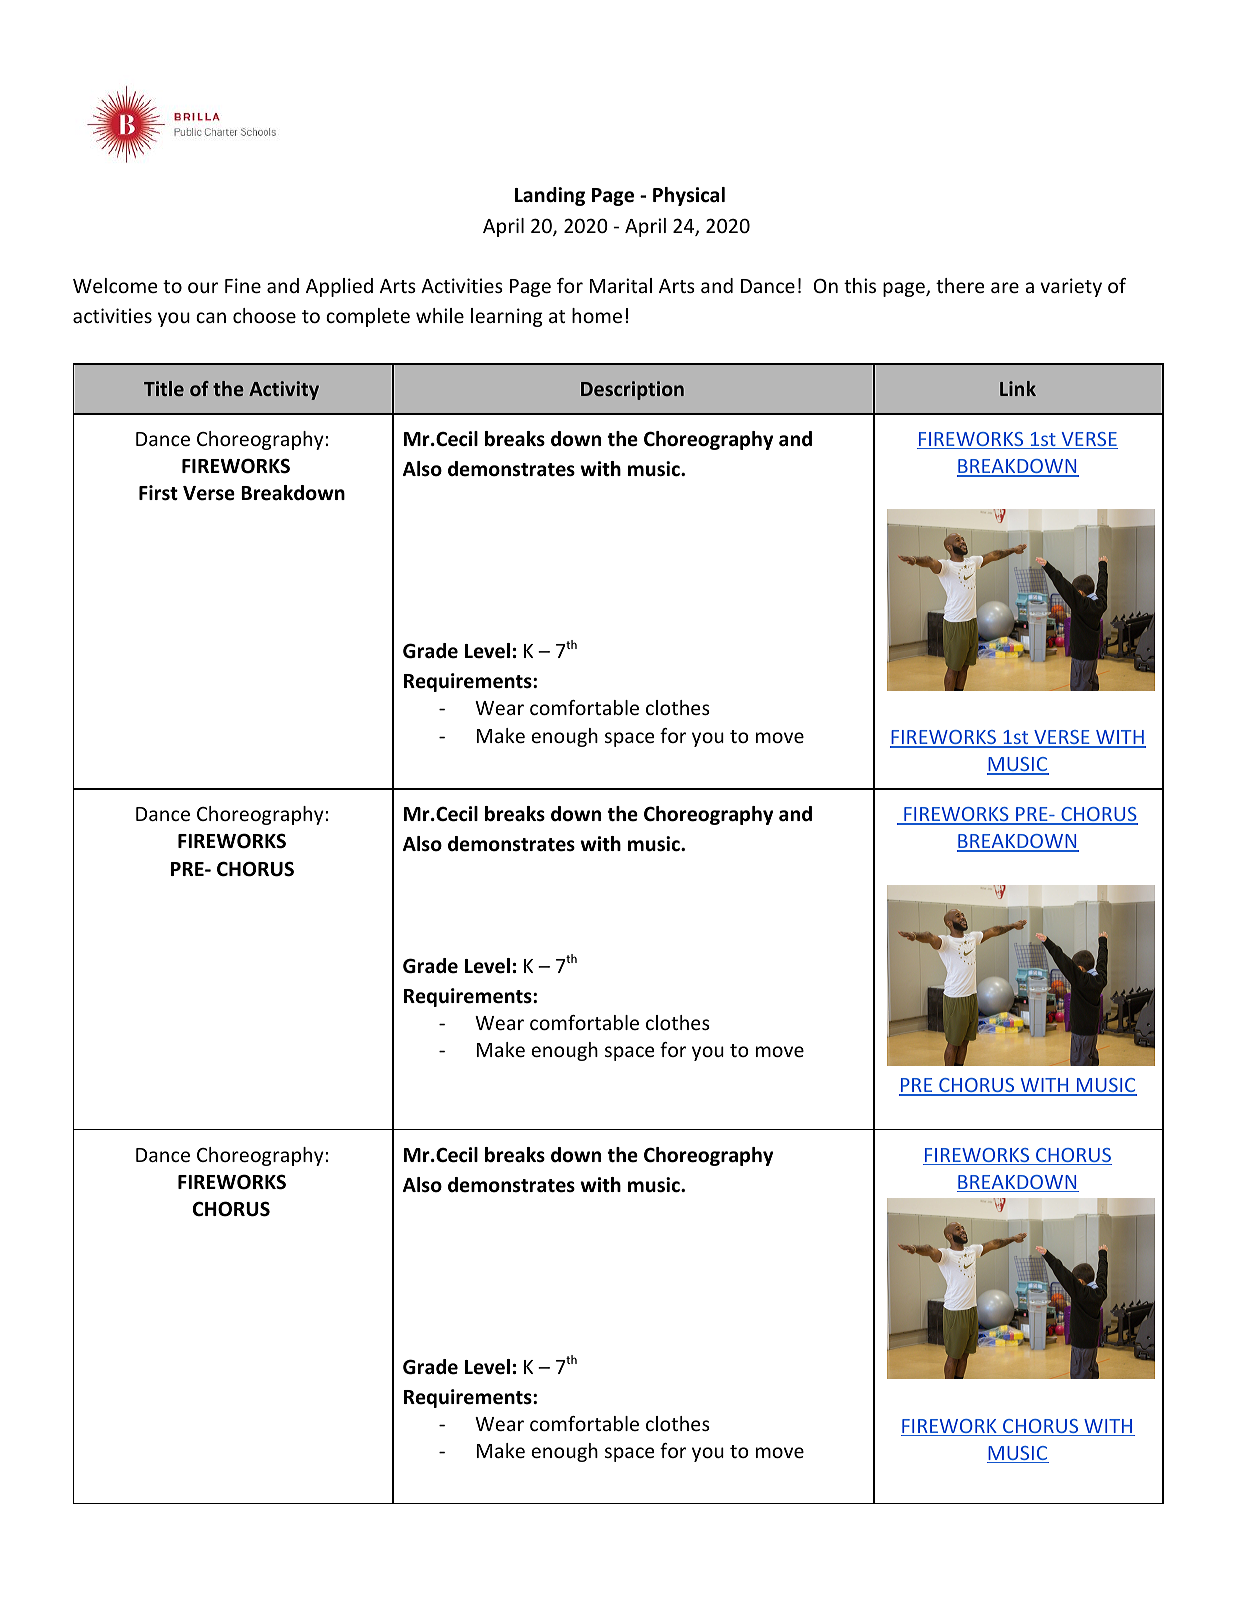  I want to click on Description, so click(632, 390).
